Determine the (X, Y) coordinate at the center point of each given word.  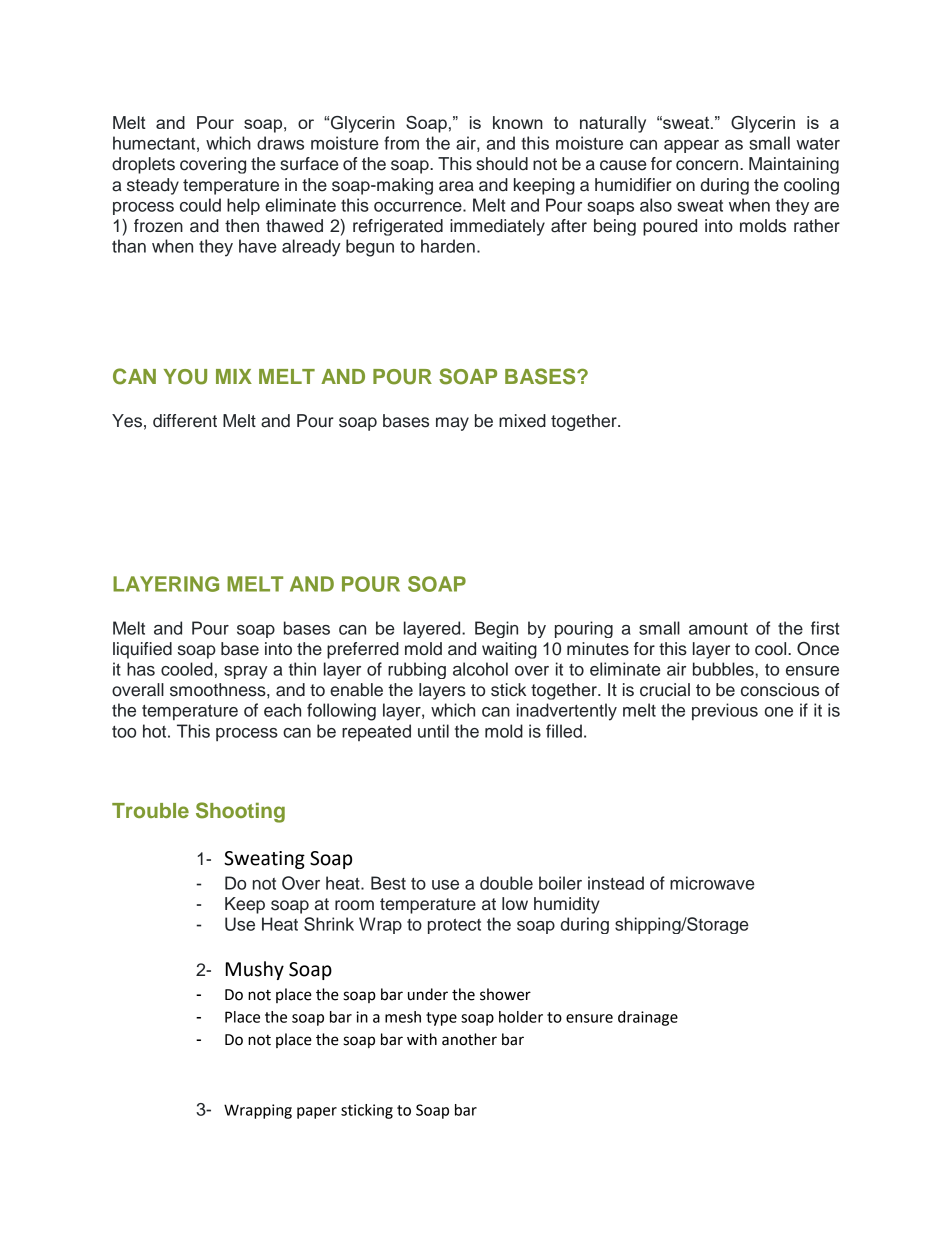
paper (317, 1113)
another (469, 1039)
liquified (142, 650)
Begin (496, 629)
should (502, 164)
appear (691, 146)
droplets (143, 165)
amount (718, 629)
